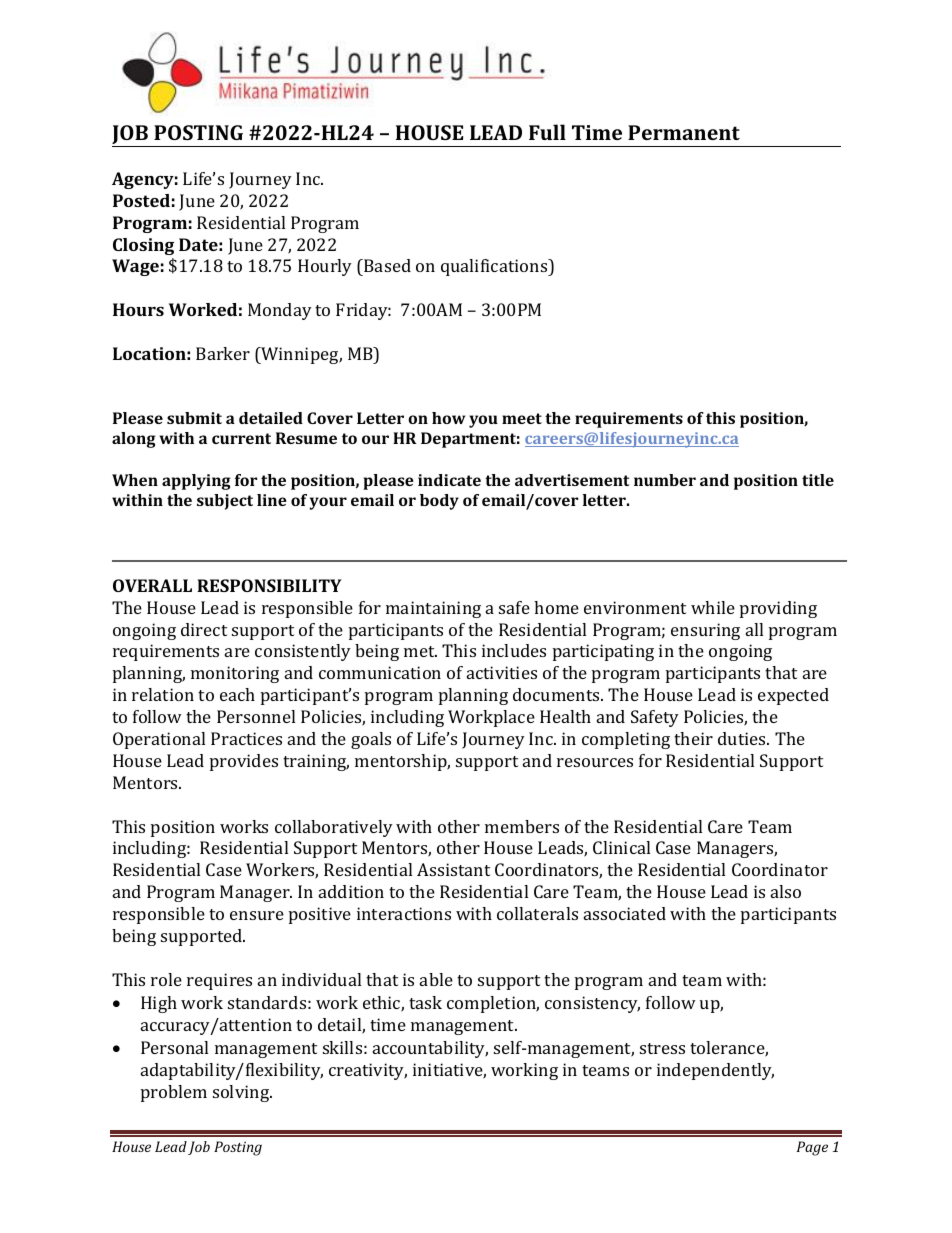 The width and height of the image is (952, 1233). I want to click on ensuring, so click(705, 631).
